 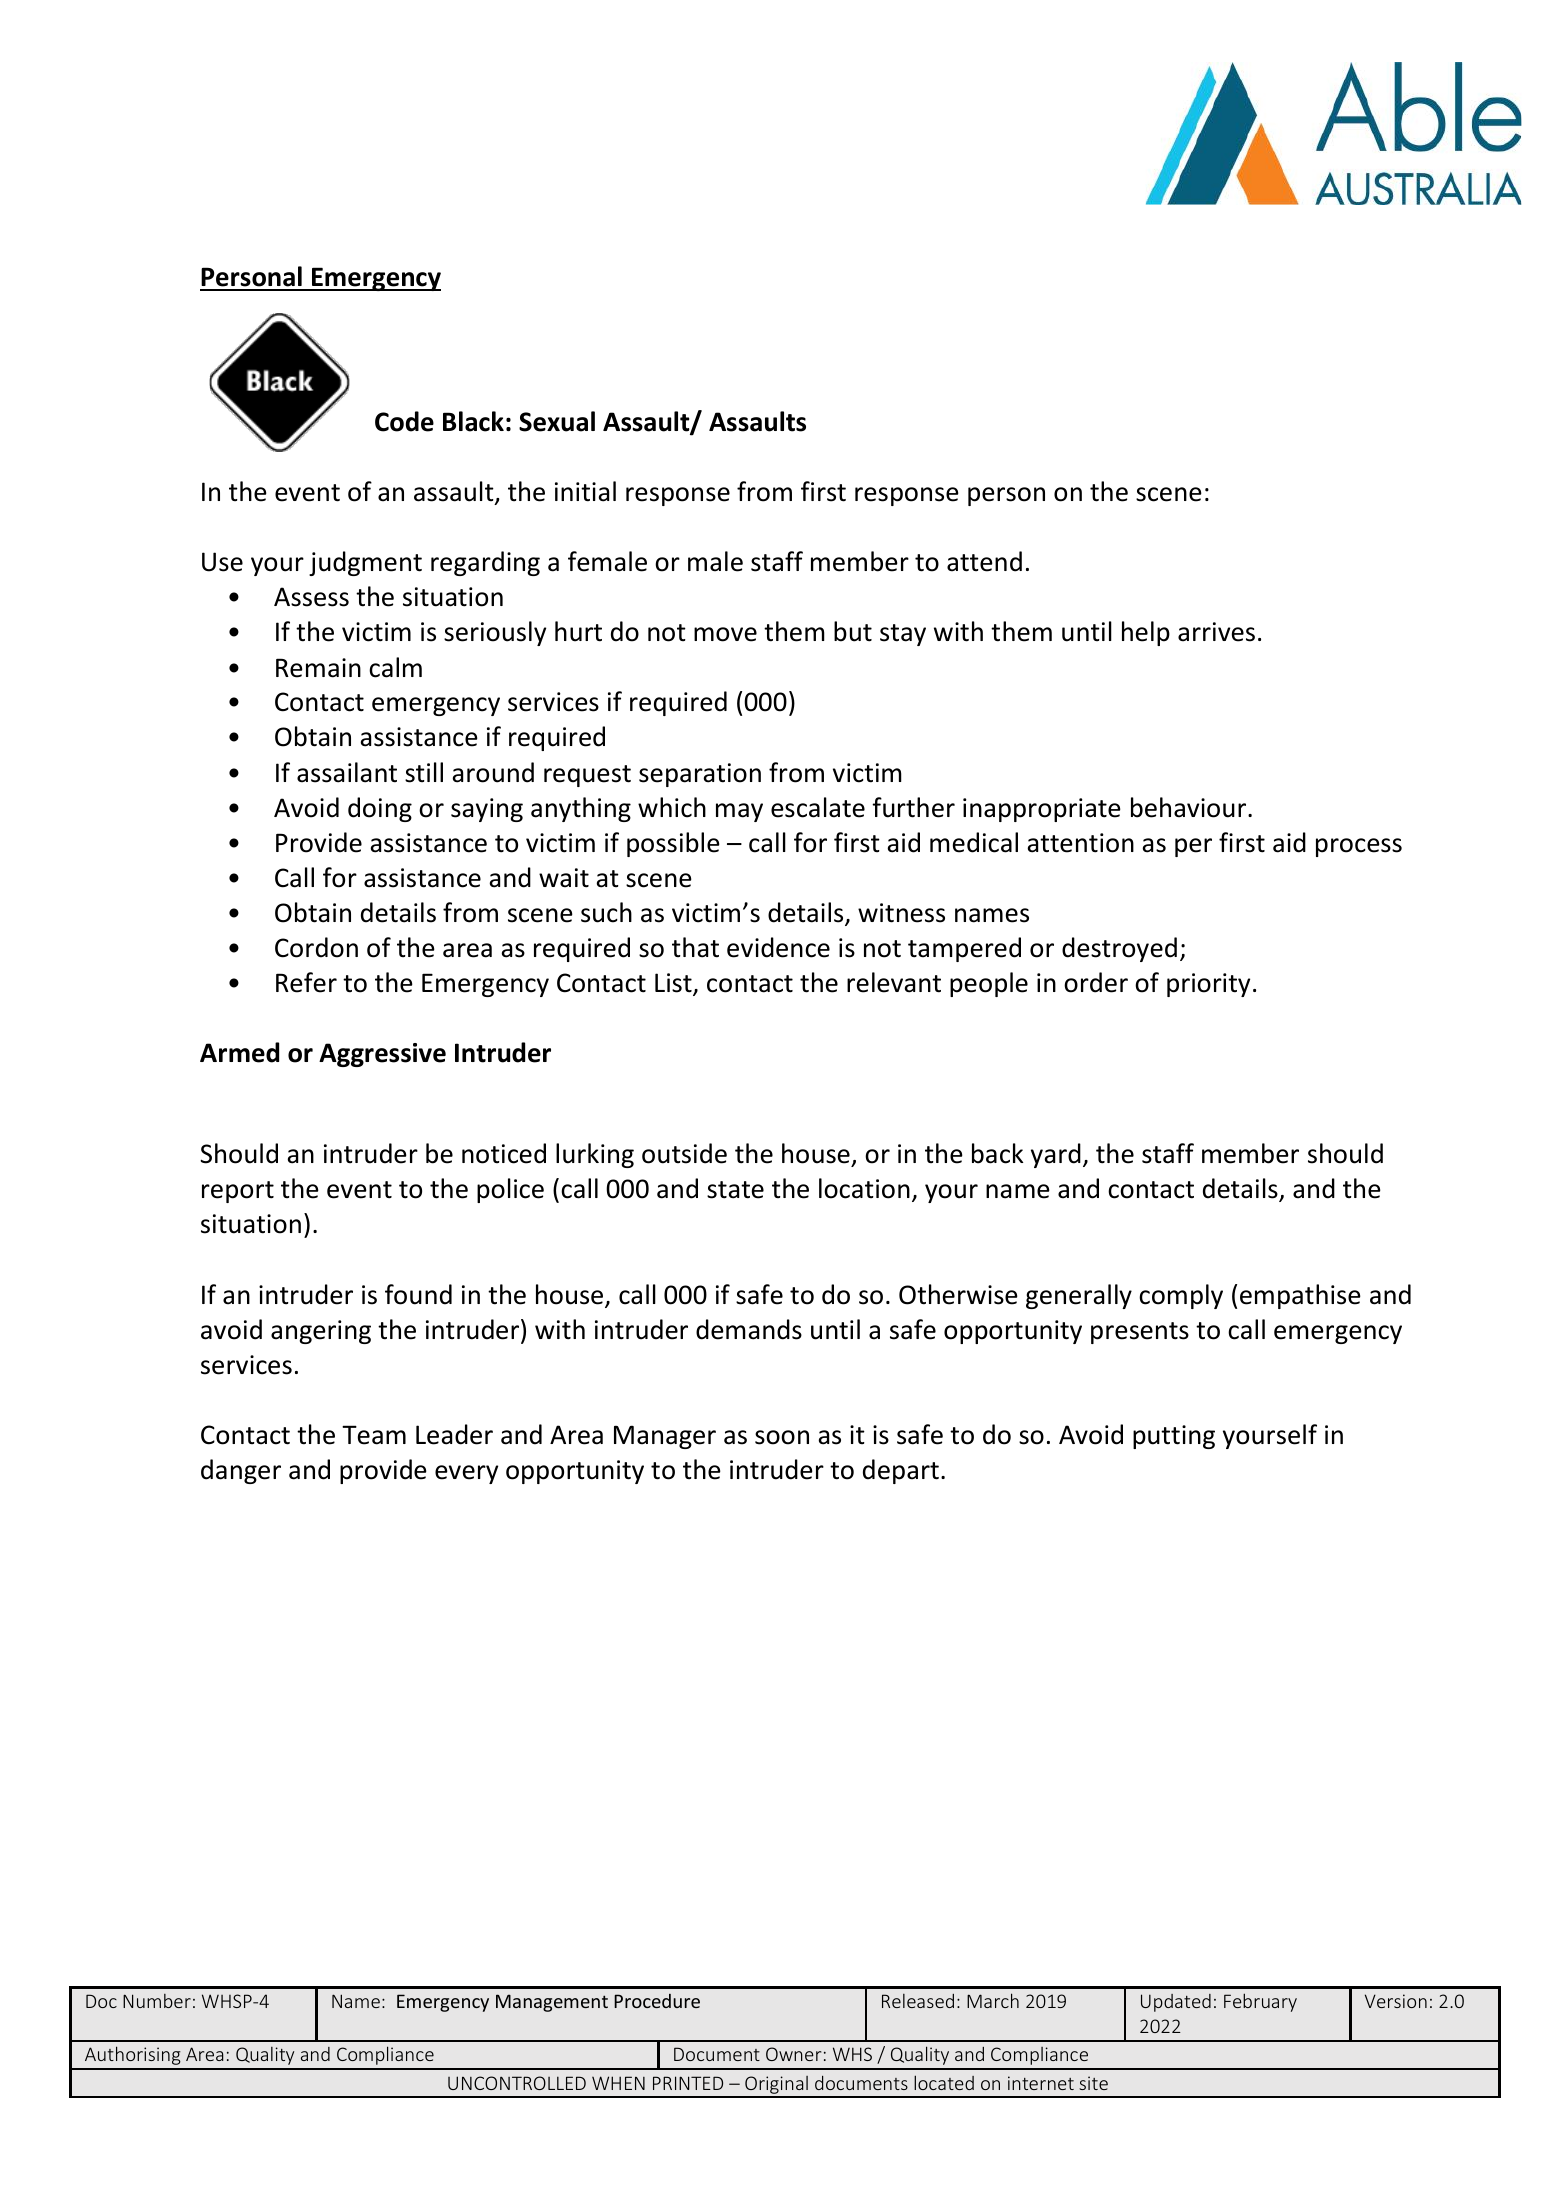 I want to click on Owner, so click(x=793, y=2054).
